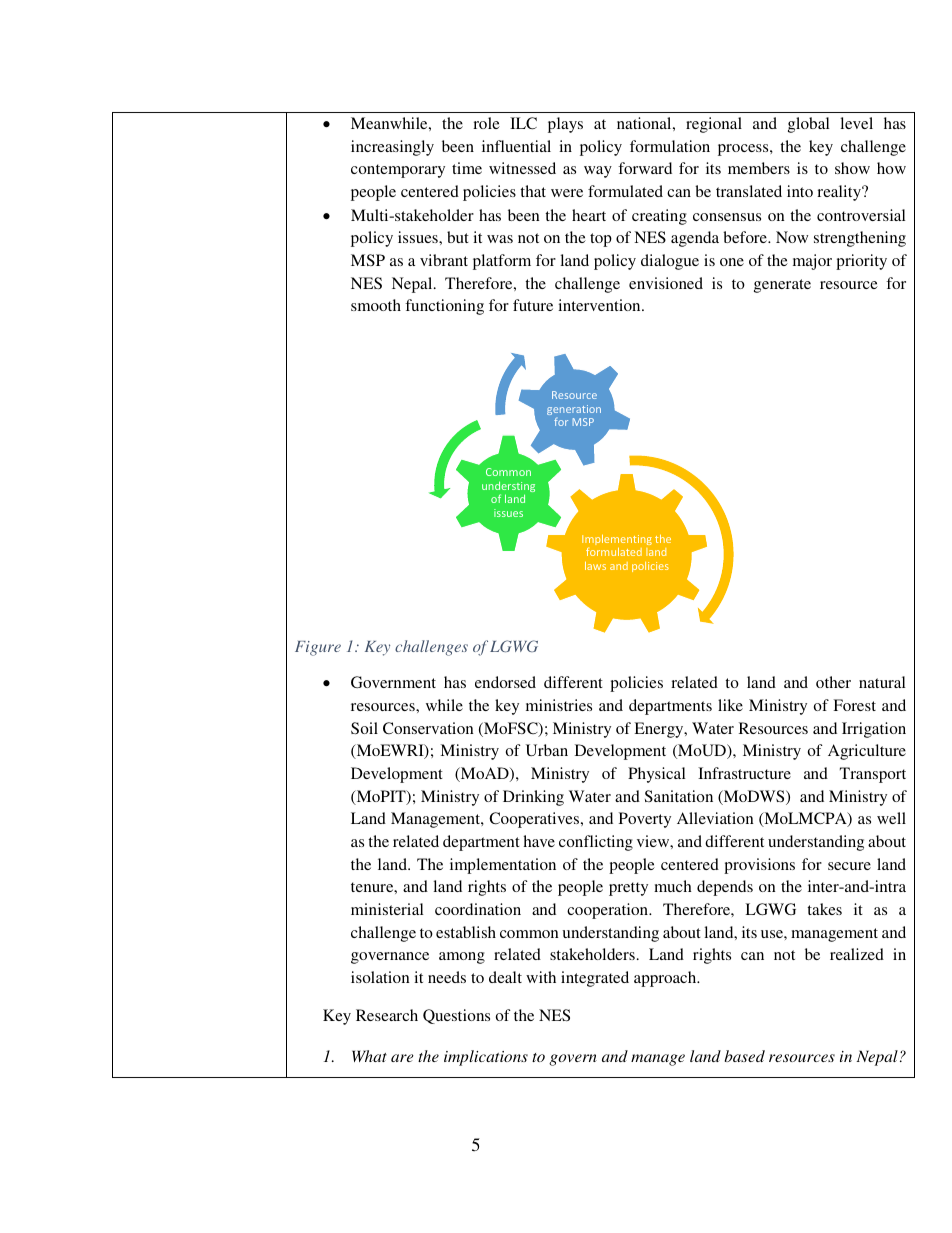 The image size is (952, 1233). I want to click on way, so click(598, 172).
